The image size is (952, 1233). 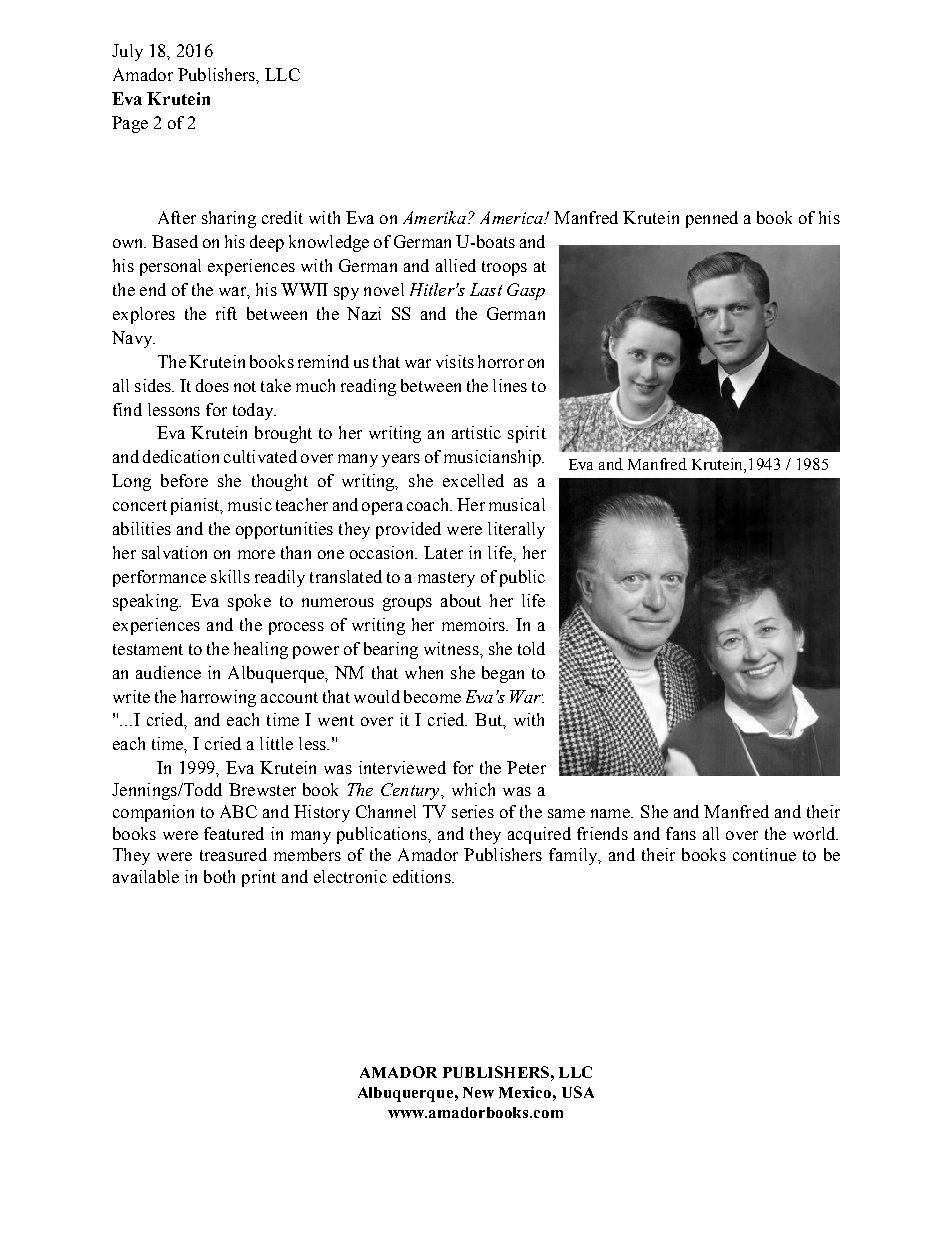 I want to click on penned, so click(x=712, y=219).
